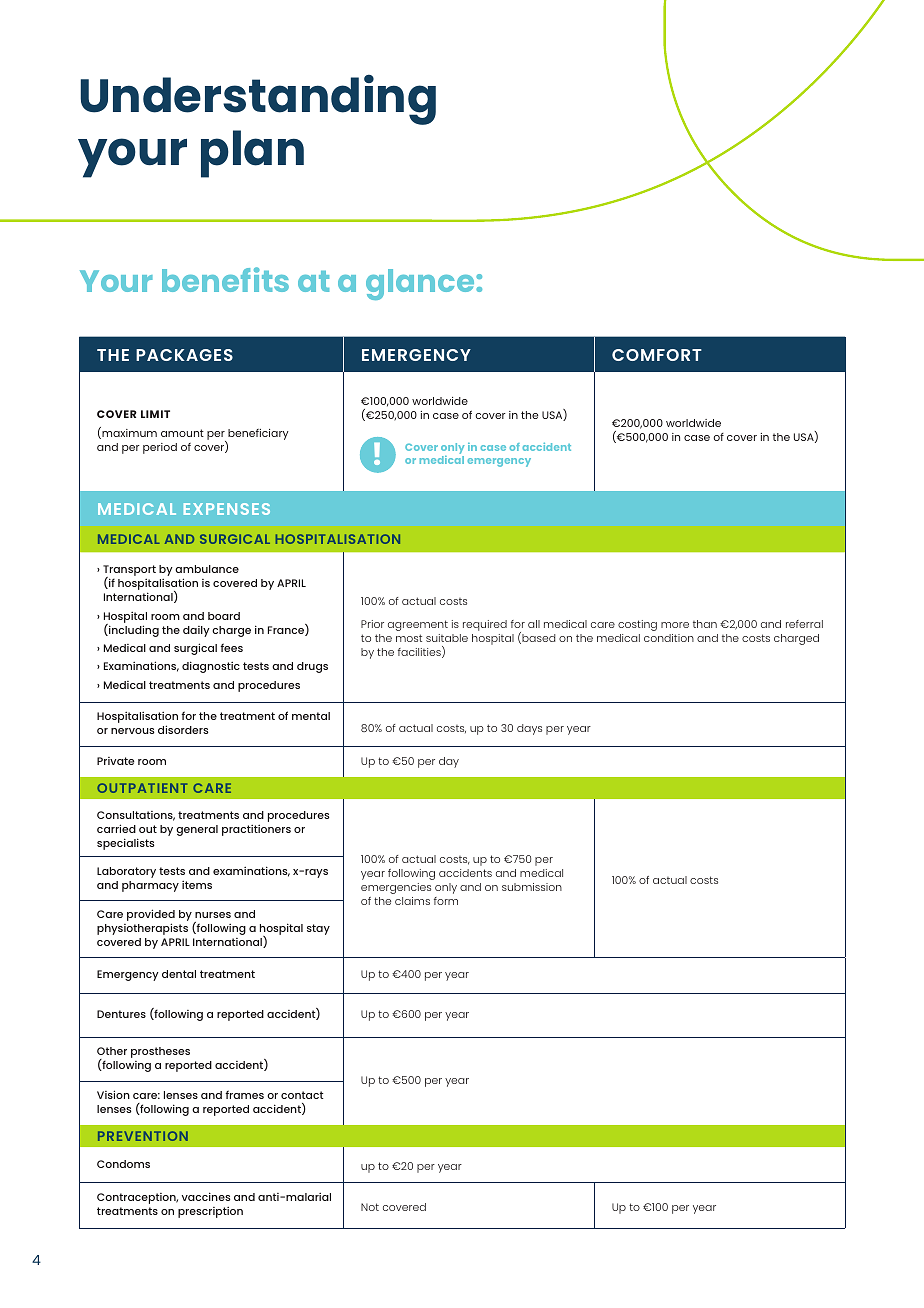 This document has width=924, height=1308. I want to click on COMFORT, so click(657, 355).
